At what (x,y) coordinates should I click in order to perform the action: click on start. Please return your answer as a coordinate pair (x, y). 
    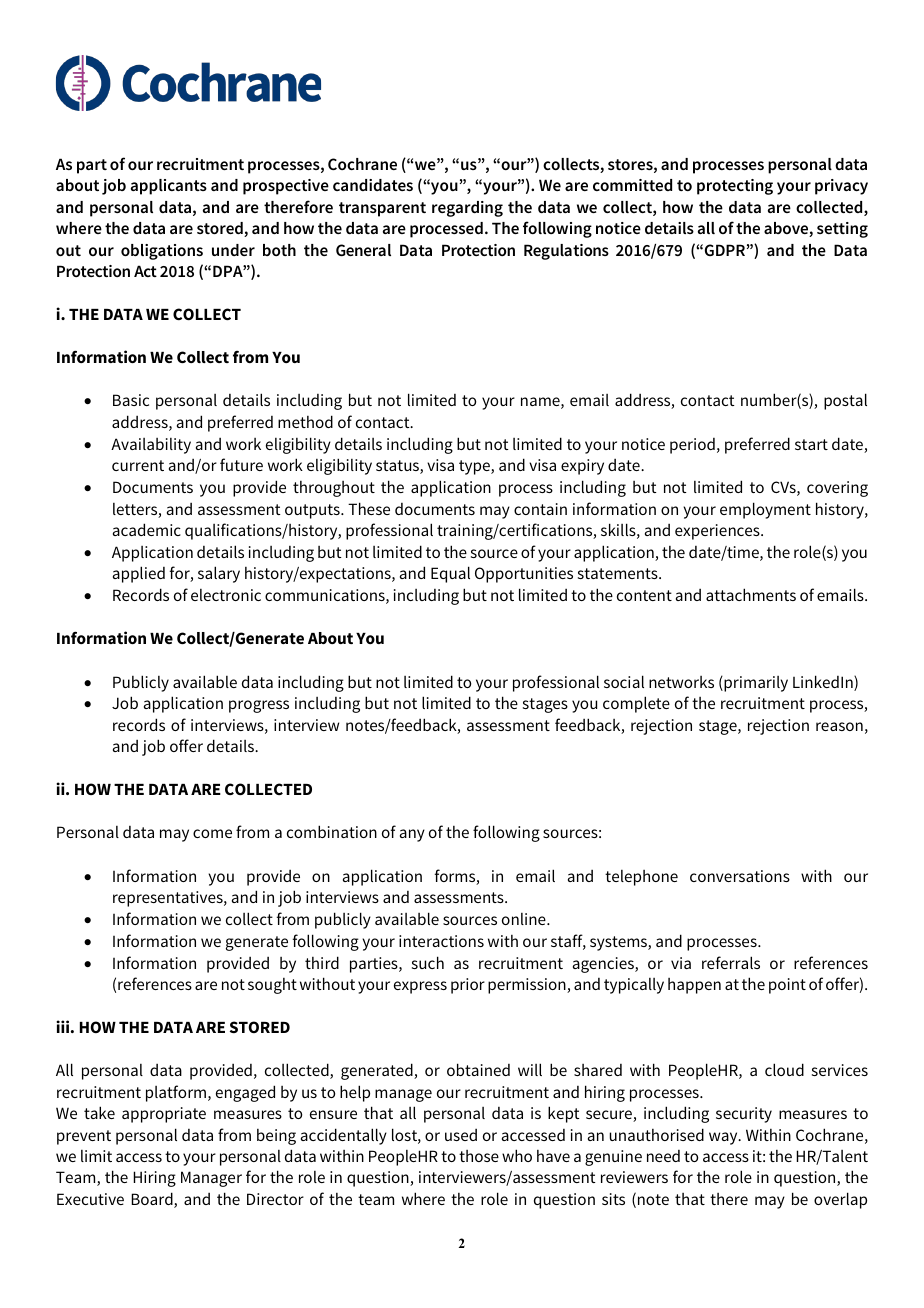
    Looking at the image, I should click on (811, 444).
